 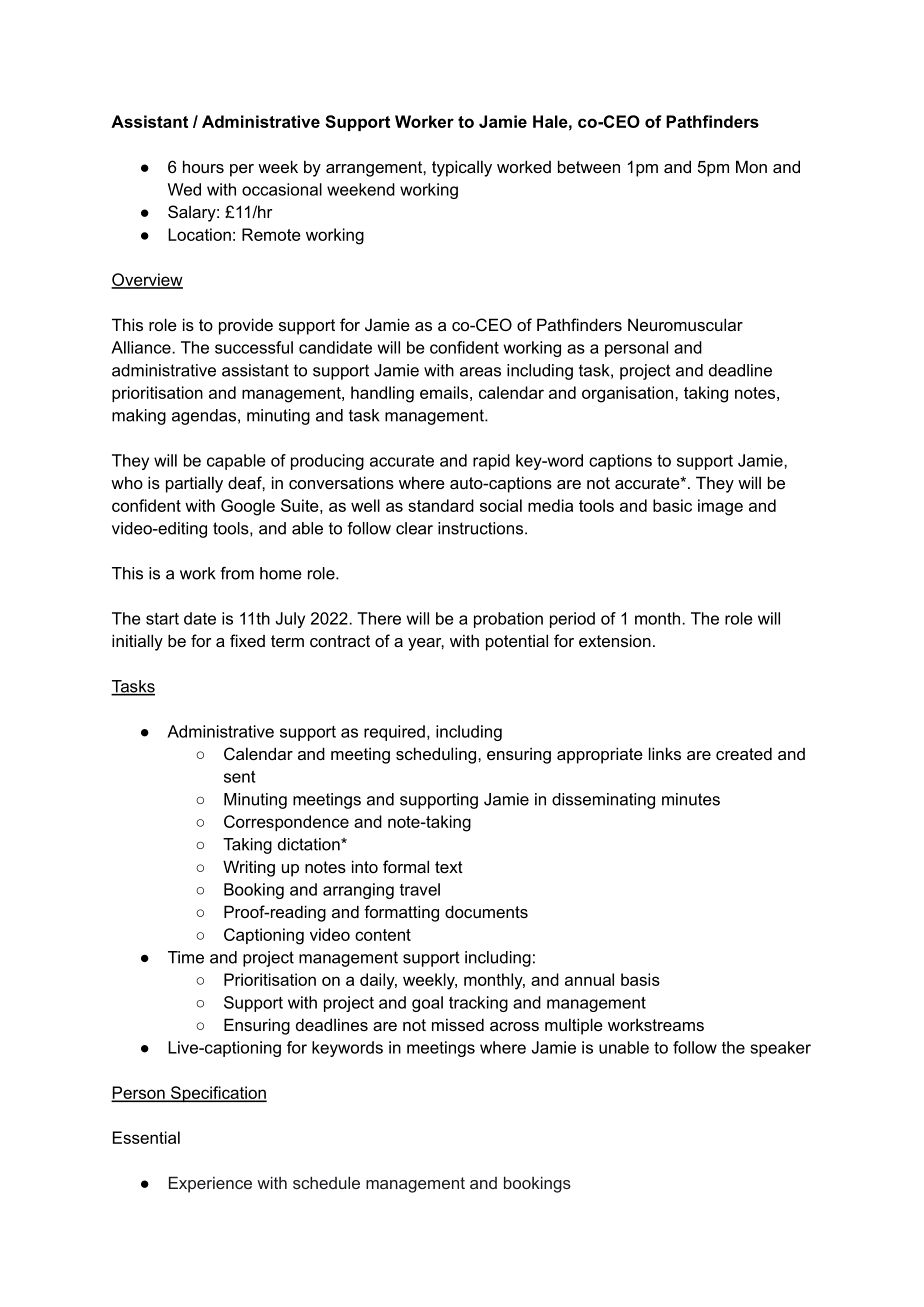 What do you see at coordinates (462, 168) in the image?
I see `typically` at bounding box center [462, 168].
